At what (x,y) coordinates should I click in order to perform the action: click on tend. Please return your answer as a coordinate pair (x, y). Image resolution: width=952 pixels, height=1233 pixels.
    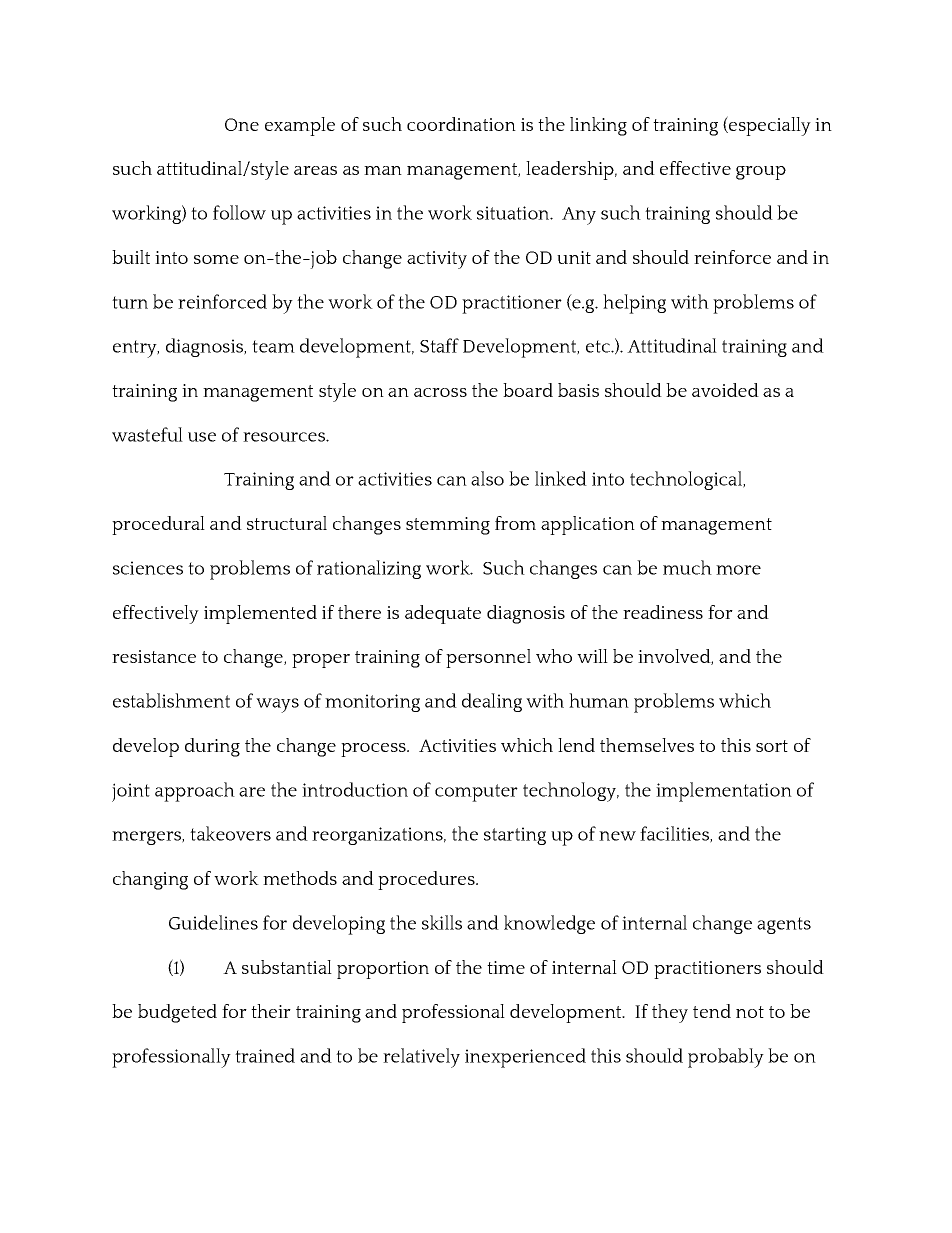
    Looking at the image, I should click on (712, 1011).
